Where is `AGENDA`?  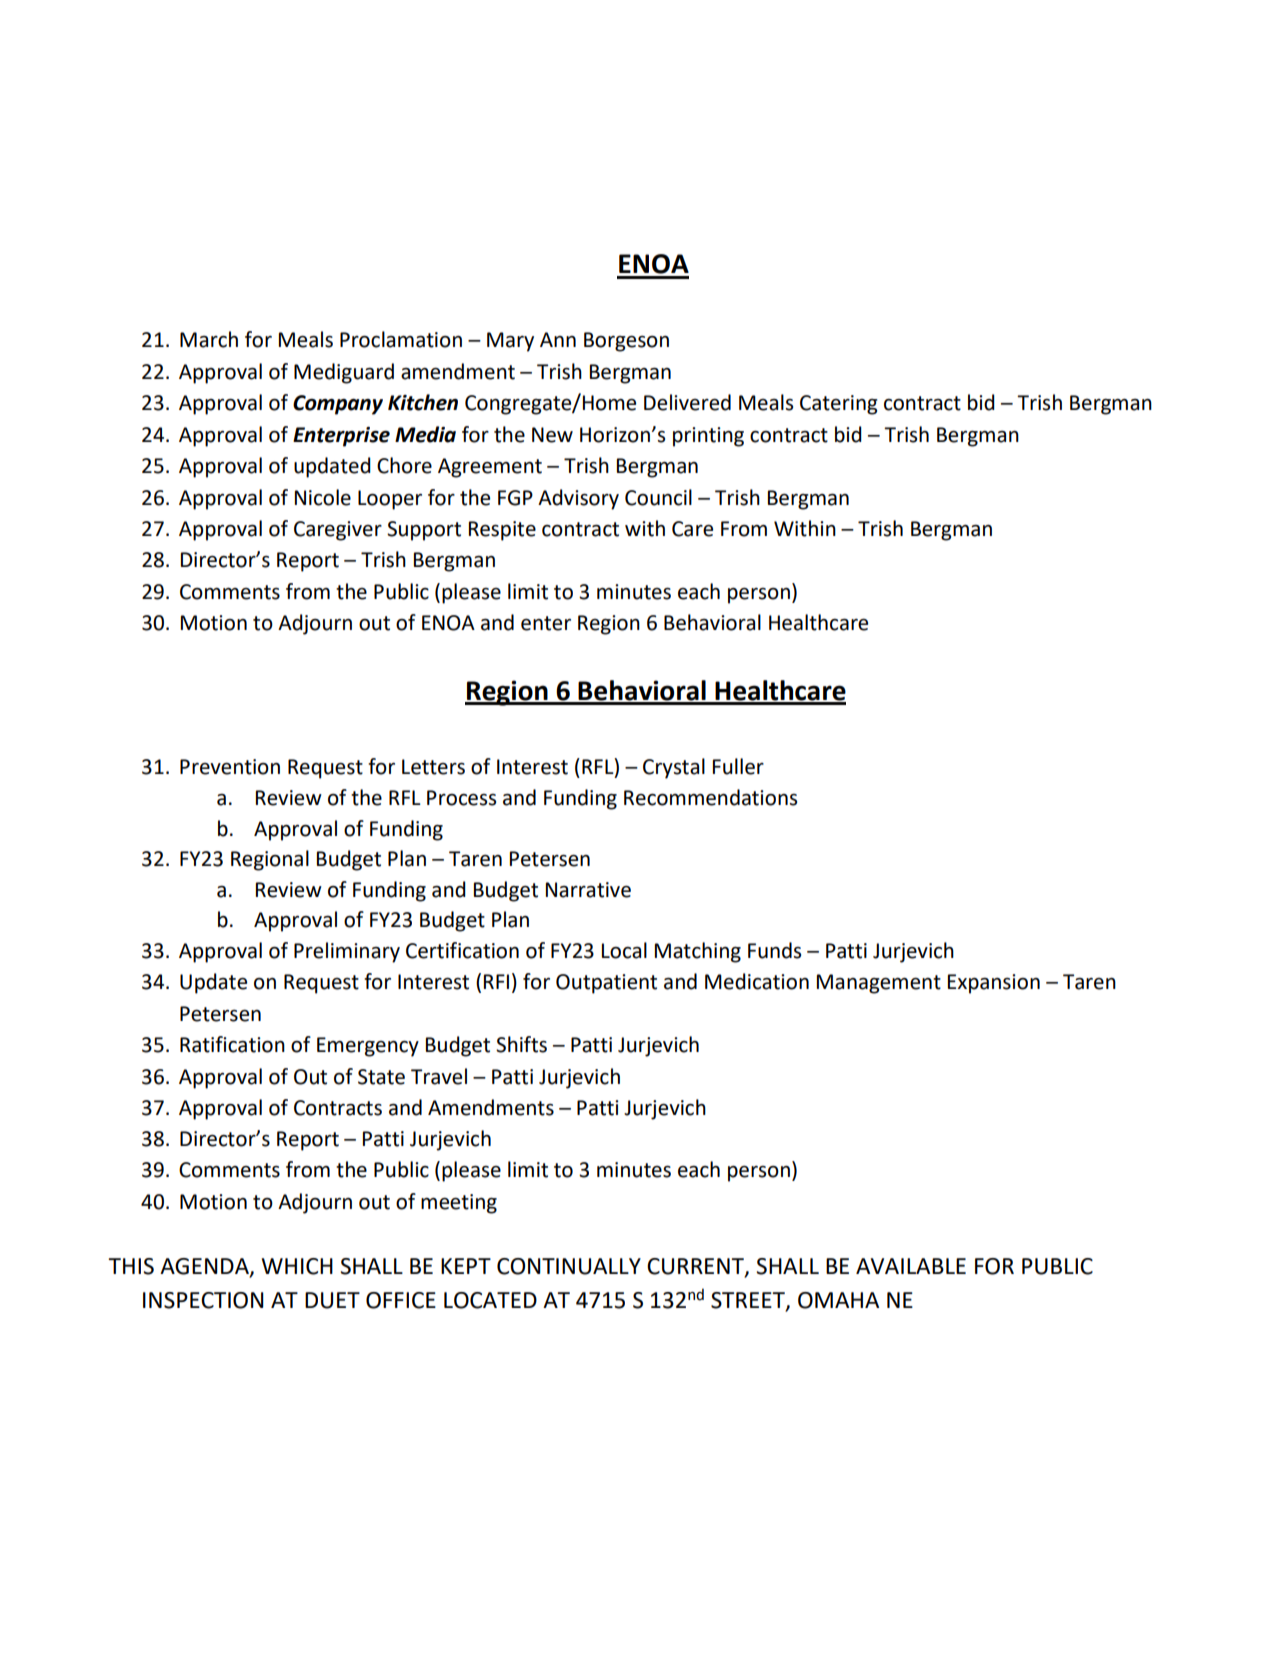
AGENDA is located at coordinates (205, 1267).
